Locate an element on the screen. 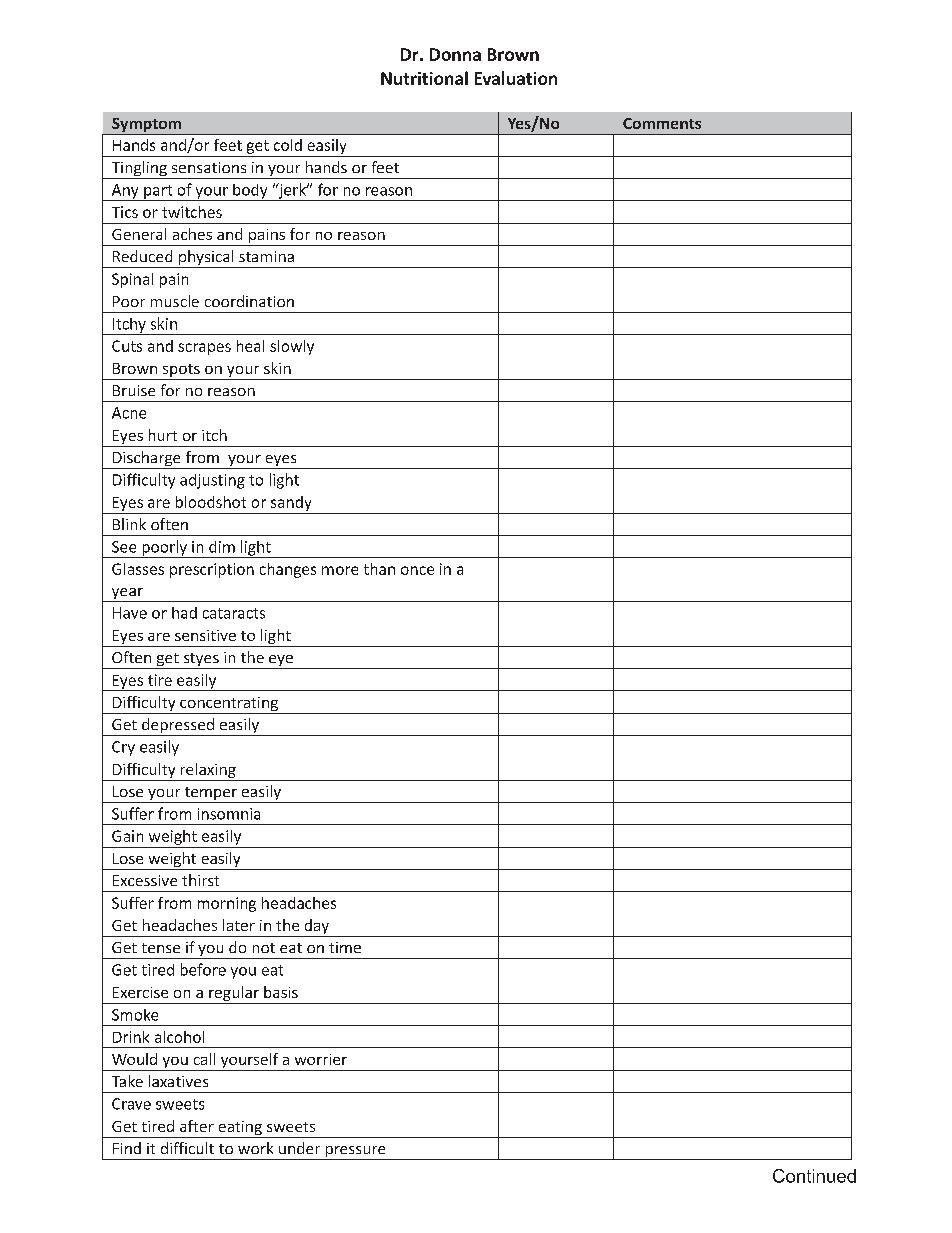  day is located at coordinates (316, 928).
